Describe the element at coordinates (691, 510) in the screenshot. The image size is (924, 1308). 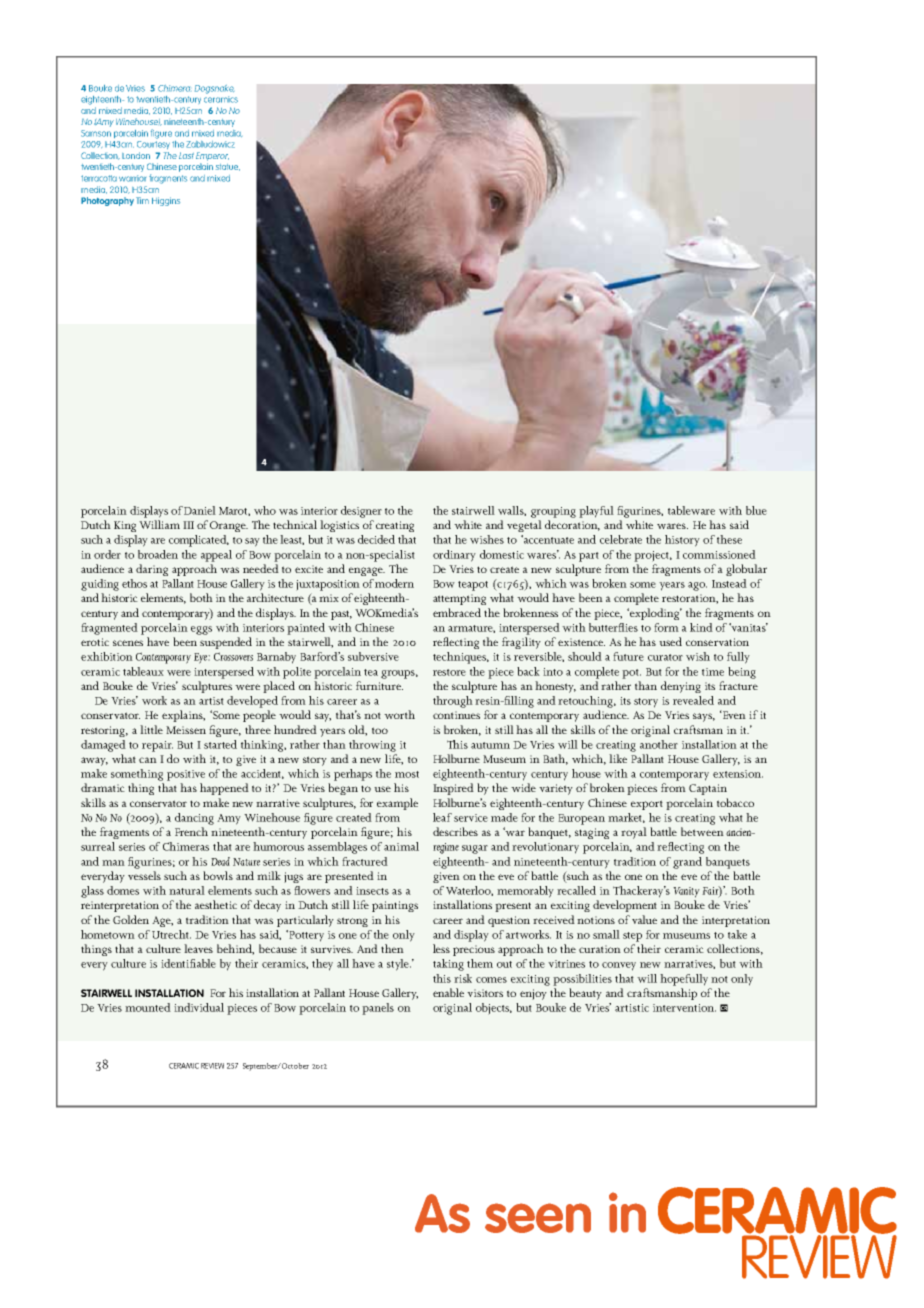
I see `tableware` at that location.
